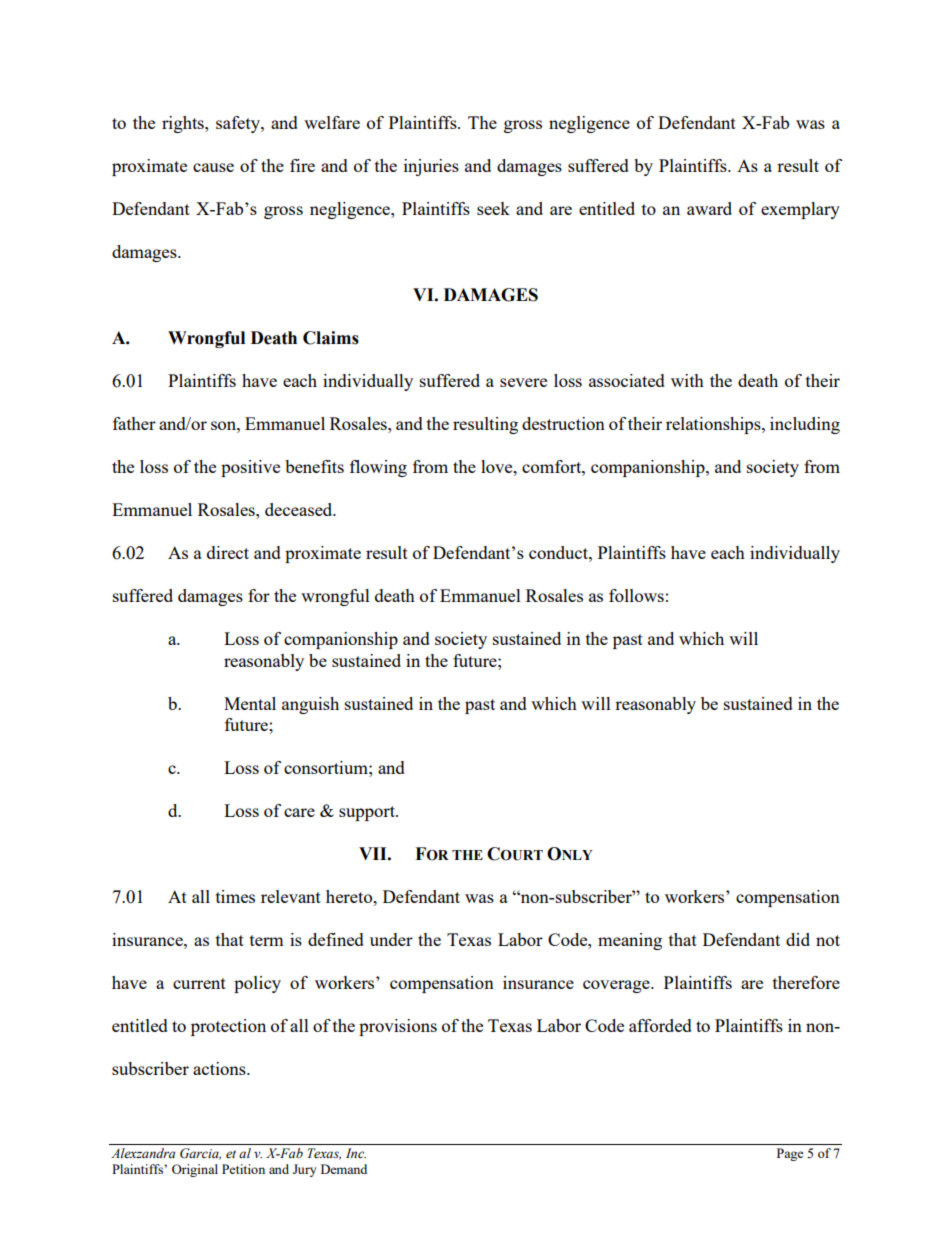 The image size is (952, 1233). Describe the element at coordinates (431, 167) in the page. I see `injuries` at that location.
